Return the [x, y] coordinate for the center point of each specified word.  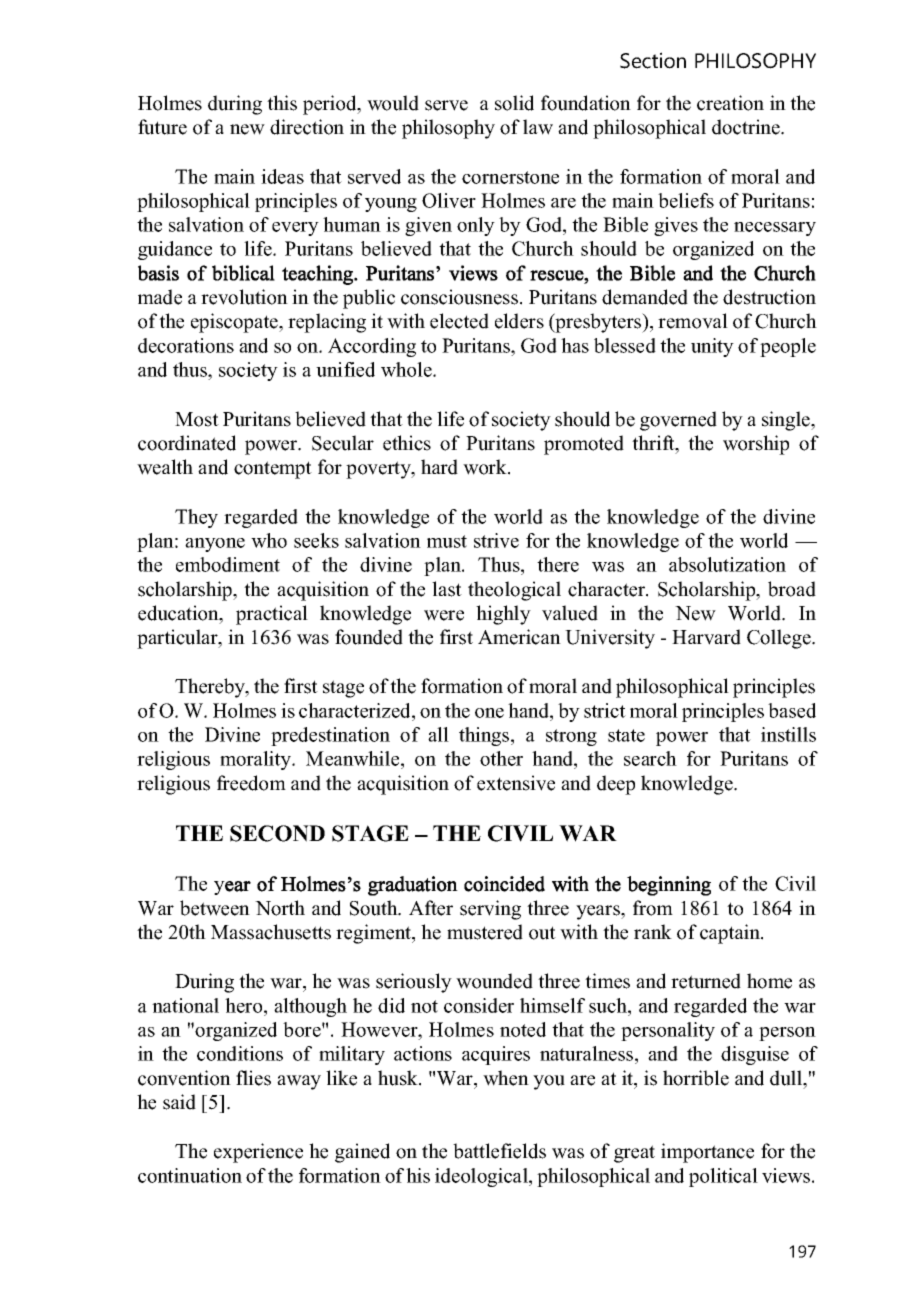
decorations [186, 345]
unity [712, 347]
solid [514, 103]
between [215, 908]
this [282, 103]
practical [272, 615]
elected [459, 321]
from [653, 908]
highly [503, 615]
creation [730, 103]
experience [258, 1153]
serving [490, 910]
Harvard [706, 637]
